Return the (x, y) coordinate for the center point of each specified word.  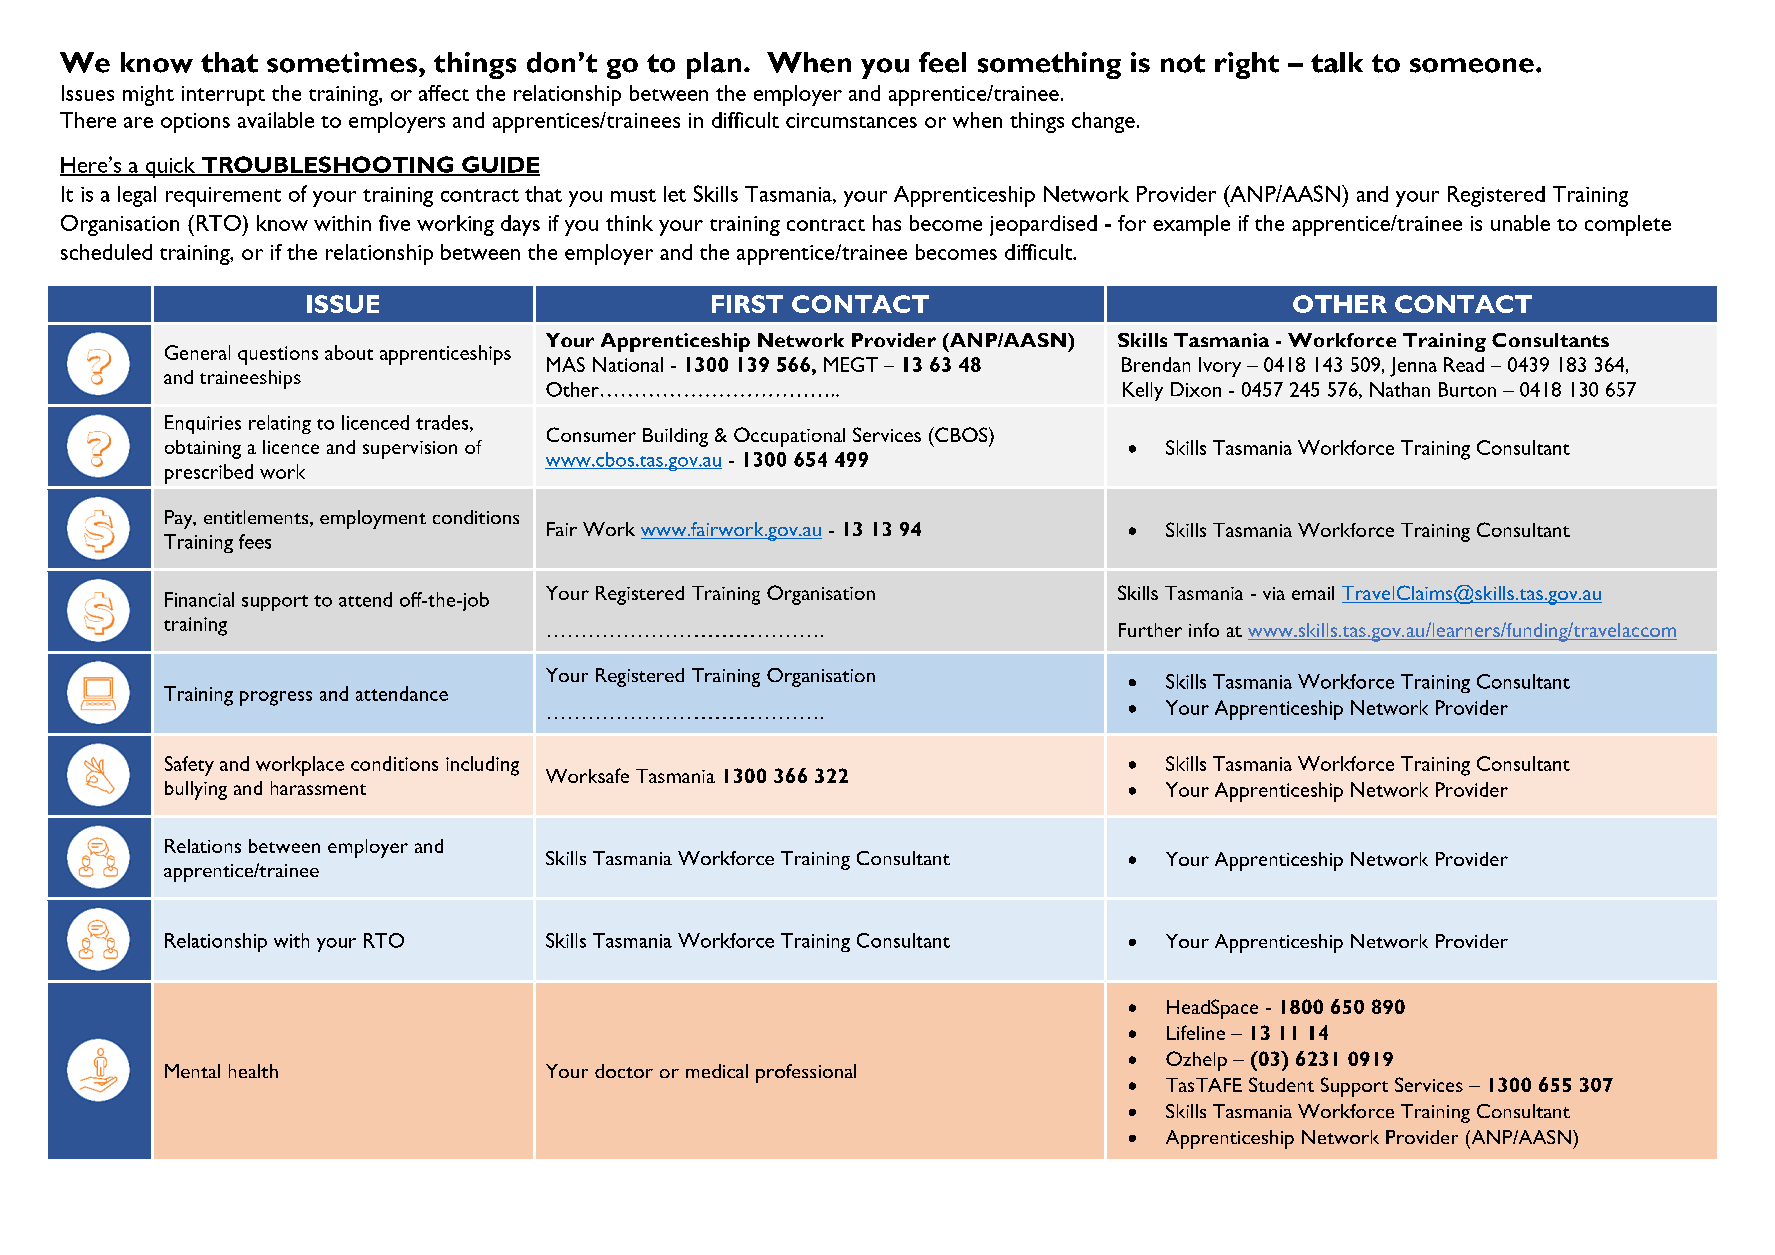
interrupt (223, 96)
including (482, 766)
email (1313, 593)
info (1204, 630)
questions (278, 355)
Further (1150, 630)
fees (255, 541)
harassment (318, 788)
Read (1464, 364)
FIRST (747, 304)
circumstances (851, 120)
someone (1472, 65)
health (253, 1071)
